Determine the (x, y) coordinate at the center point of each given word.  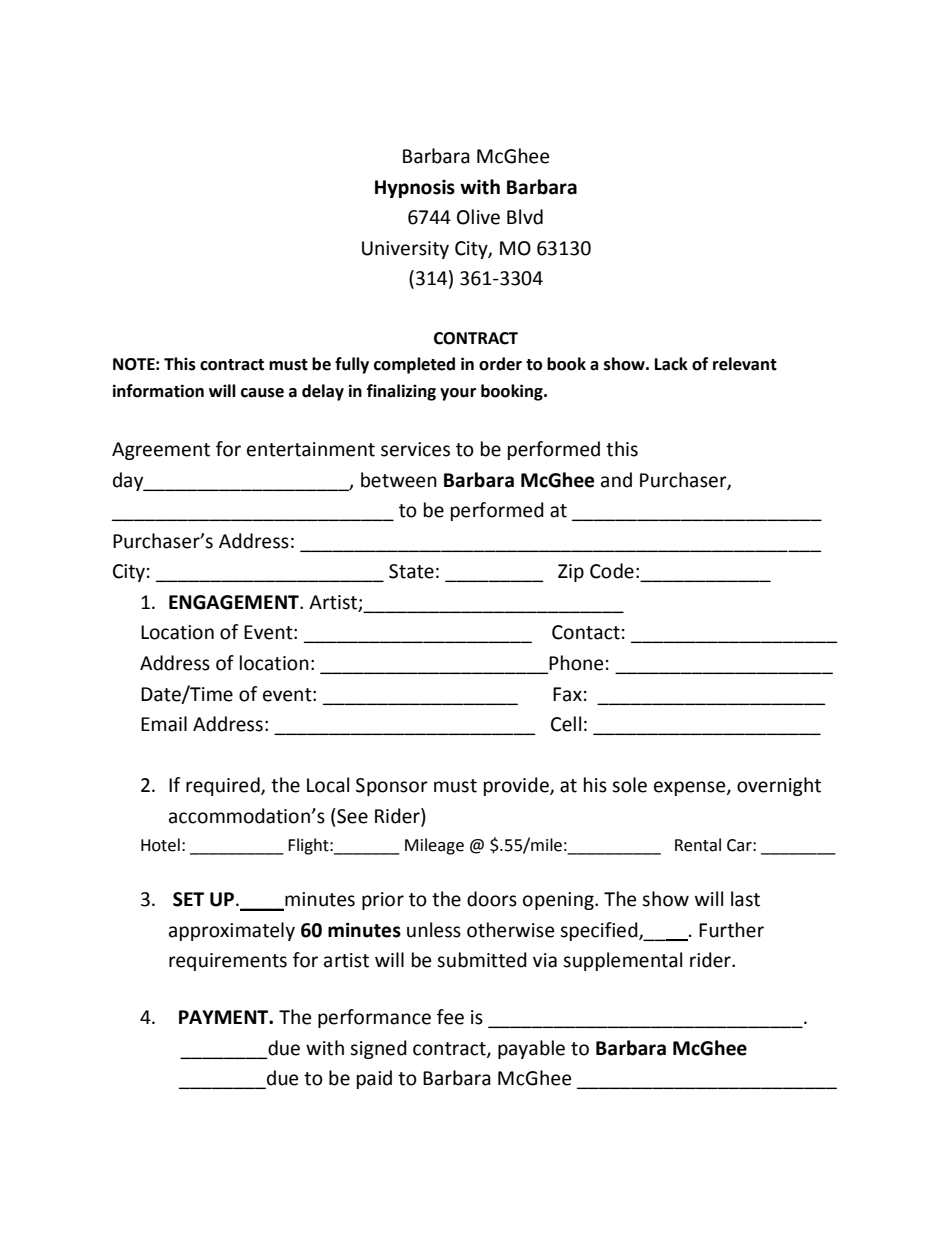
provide (517, 786)
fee (450, 1017)
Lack (671, 364)
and (616, 480)
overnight (779, 786)
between (399, 480)
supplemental (622, 961)
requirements (228, 962)
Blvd (525, 217)
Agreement (161, 451)
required (224, 786)
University (405, 250)
